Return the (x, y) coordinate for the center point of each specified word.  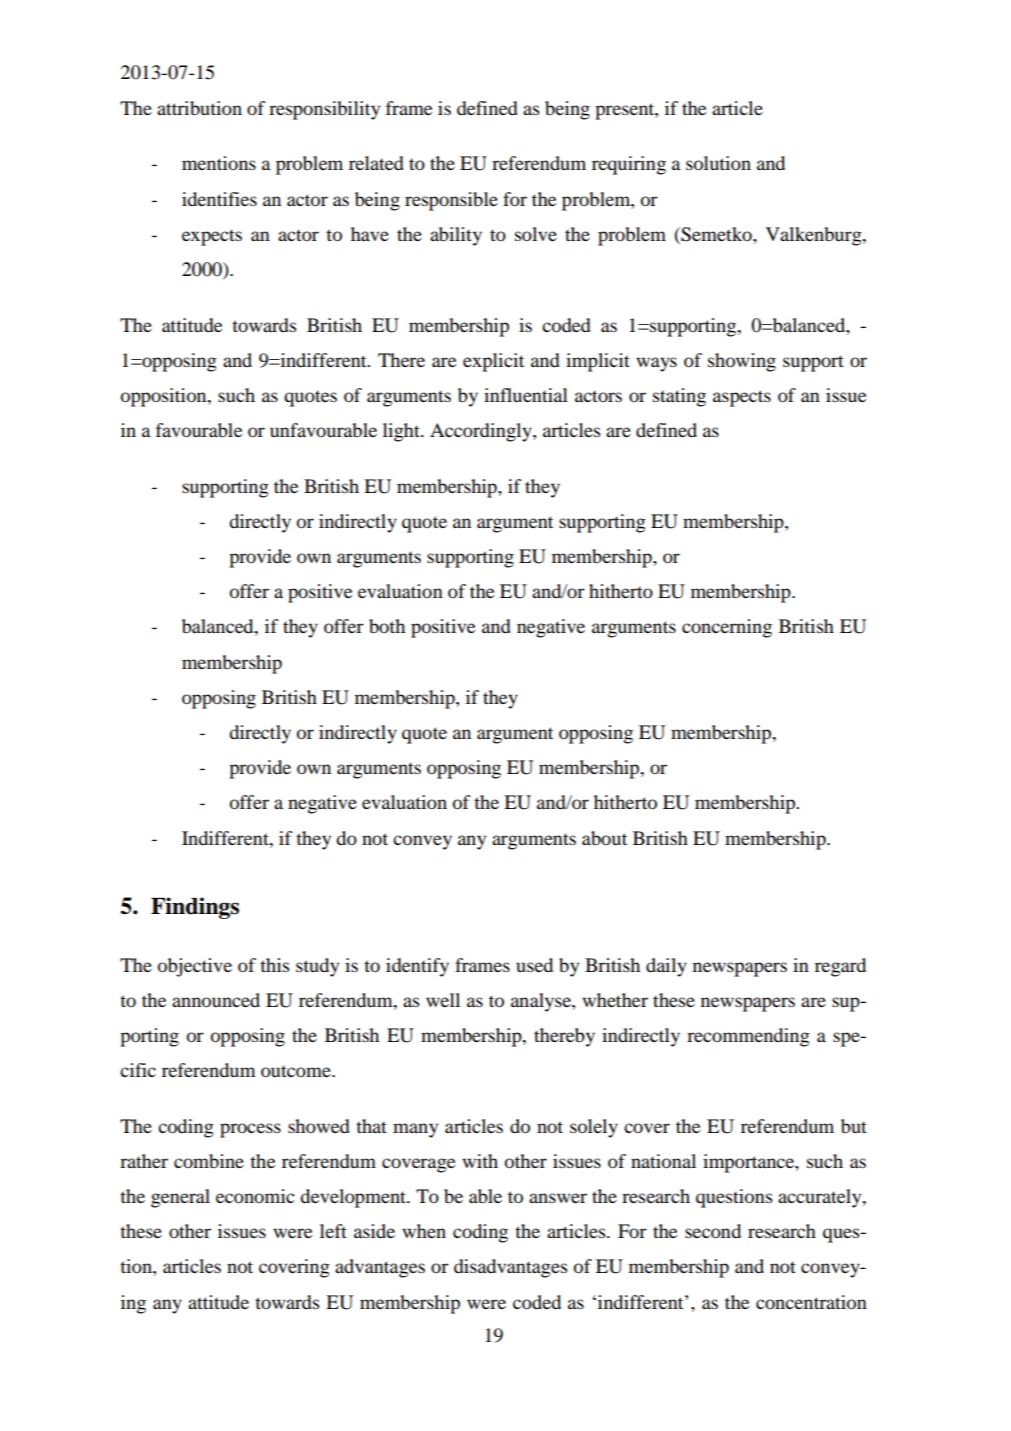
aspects (742, 398)
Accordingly (482, 432)
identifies (219, 199)
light (402, 432)
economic (255, 1196)
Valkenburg (815, 236)
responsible (451, 201)
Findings (195, 908)
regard (840, 967)
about (604, 838)
